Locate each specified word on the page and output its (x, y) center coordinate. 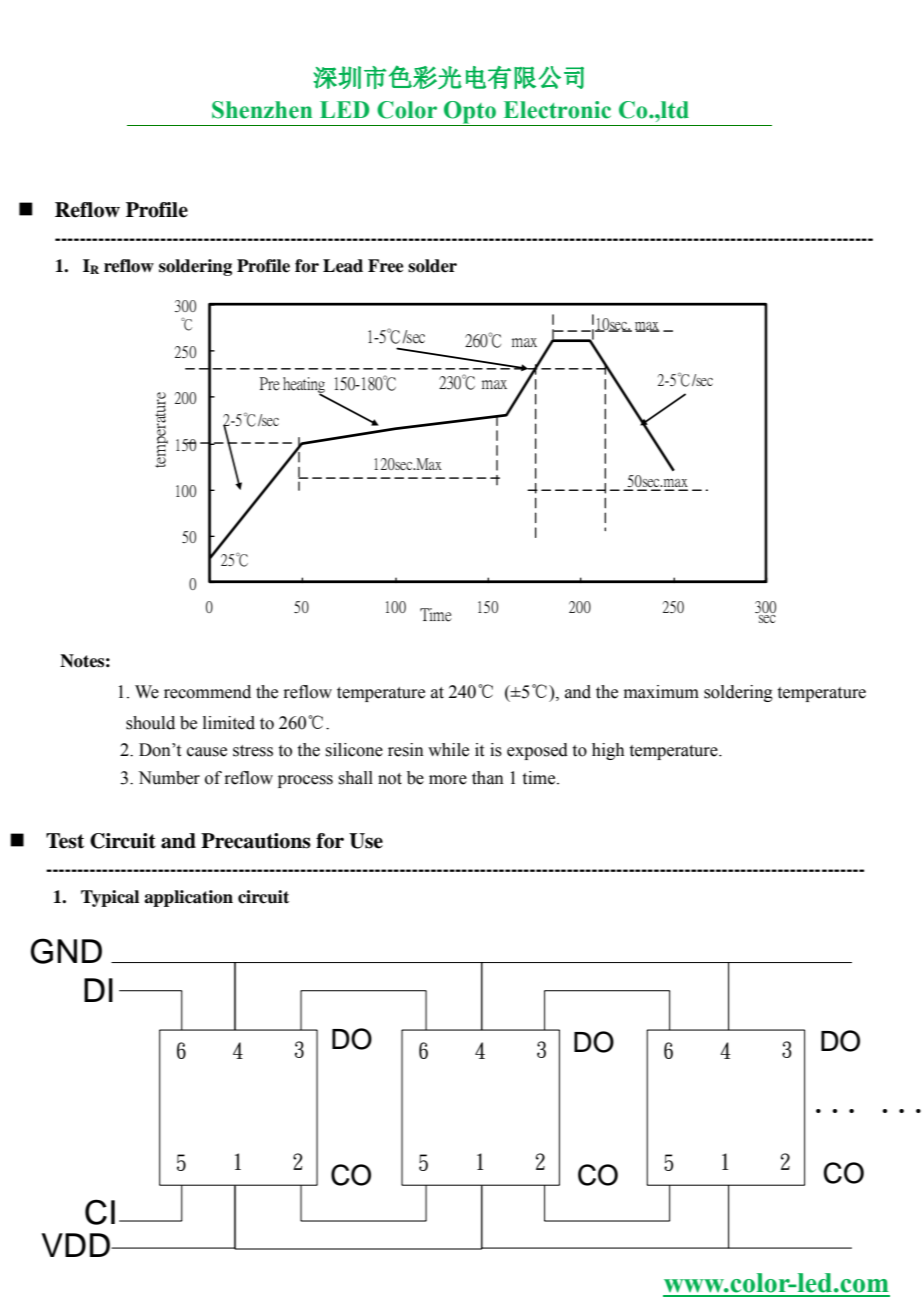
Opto (470, 113)
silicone (354, 750)
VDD (77, 1245)
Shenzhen (262, 110)
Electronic (557, 110)
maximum (661, 692)
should (150, 723)
